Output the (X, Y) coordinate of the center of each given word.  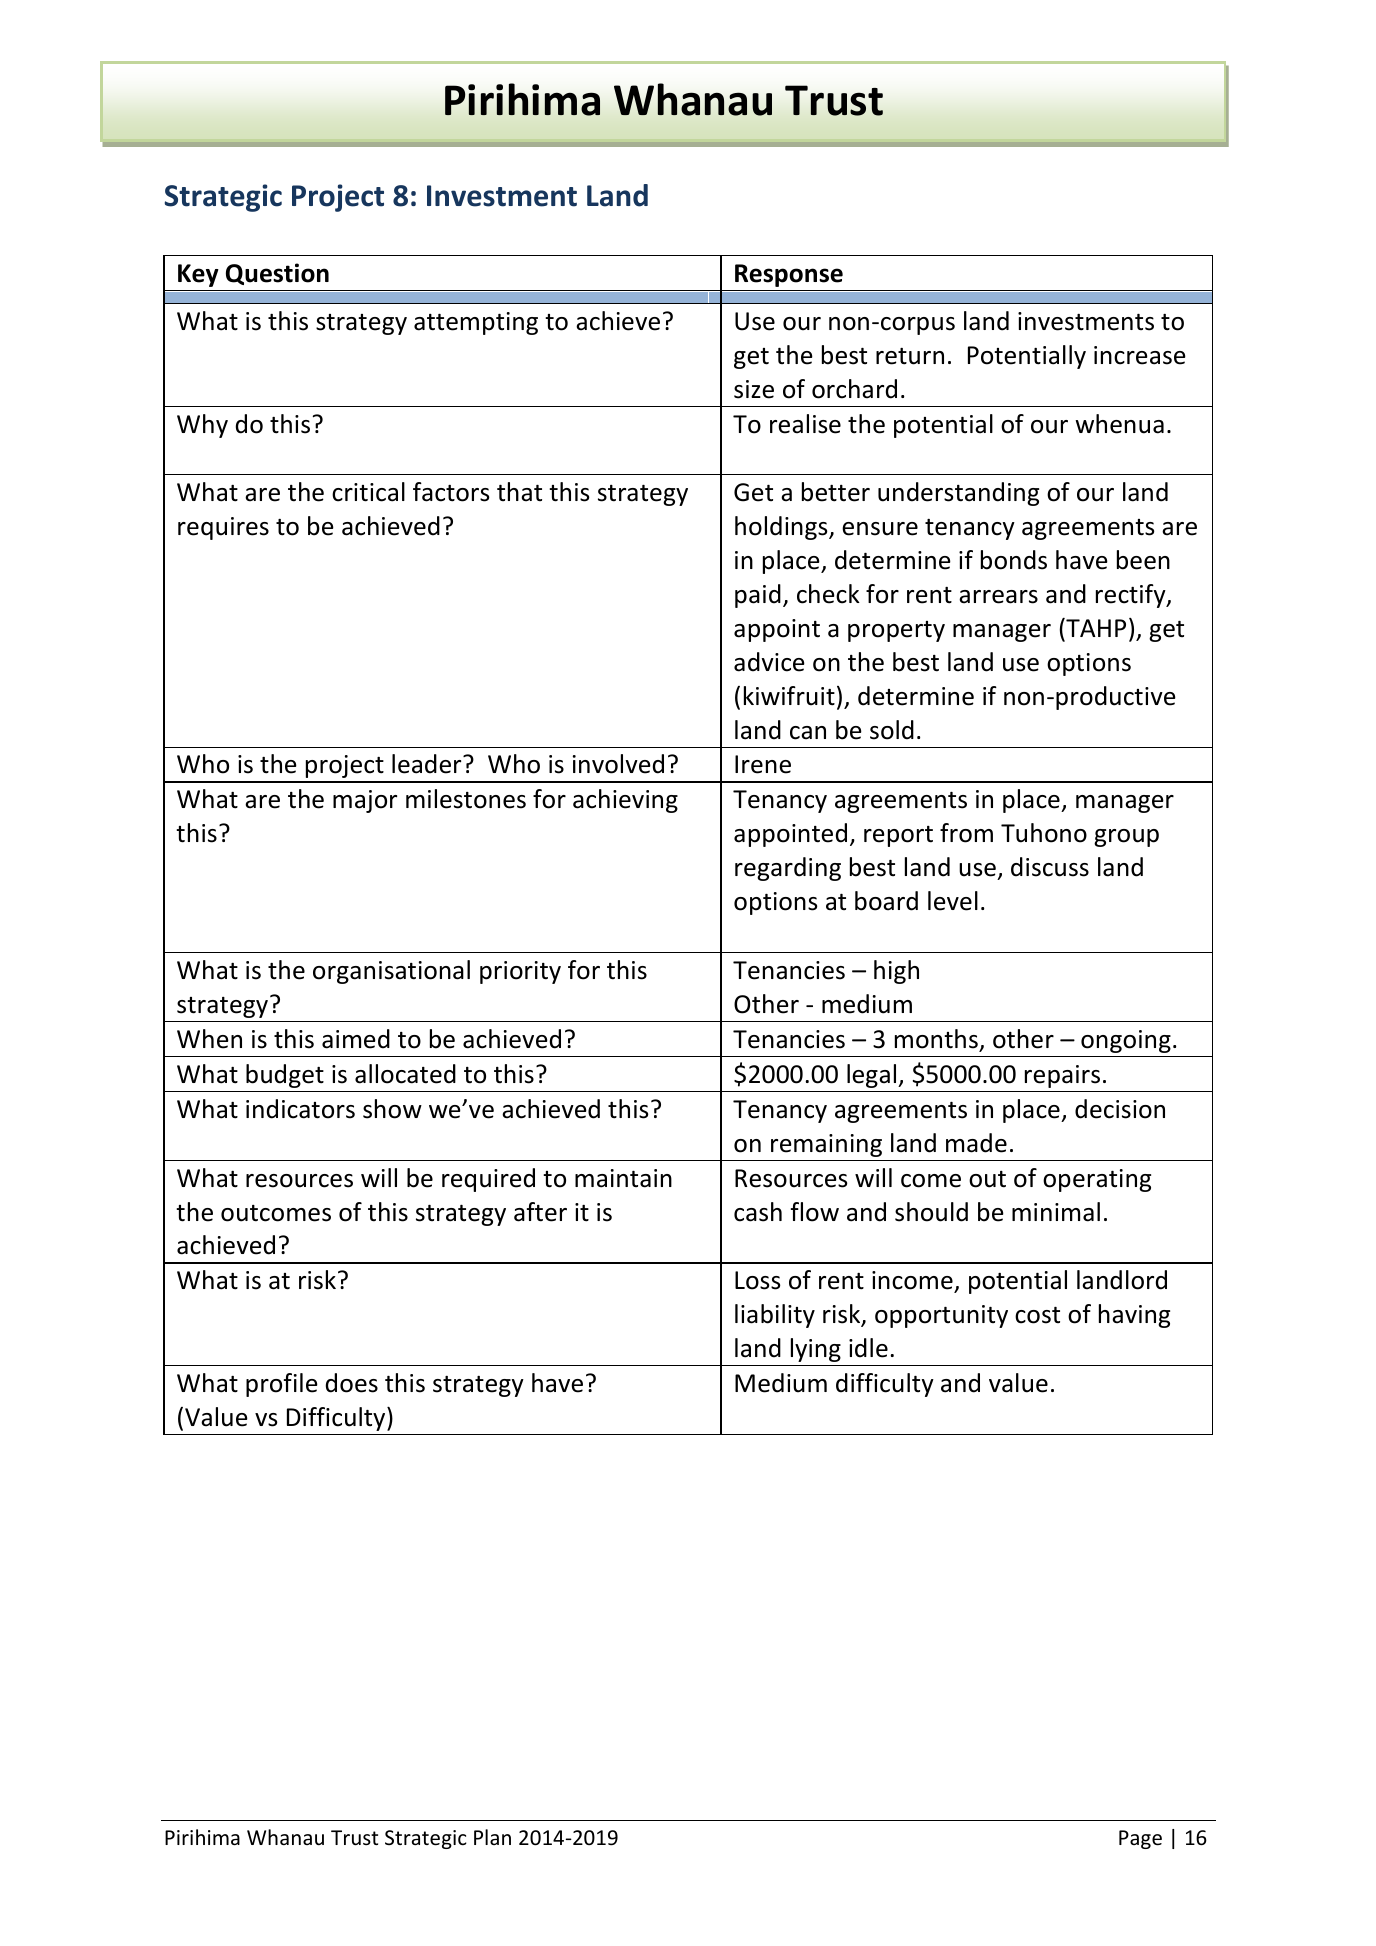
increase (1140, 355)
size (754, 389)
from (966, 833)
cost (1037, 1315)
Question (277, 274)
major (365, 801)
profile (282, 1385)
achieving (625, 801)
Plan (492, 1837)
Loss (757, 1280)
